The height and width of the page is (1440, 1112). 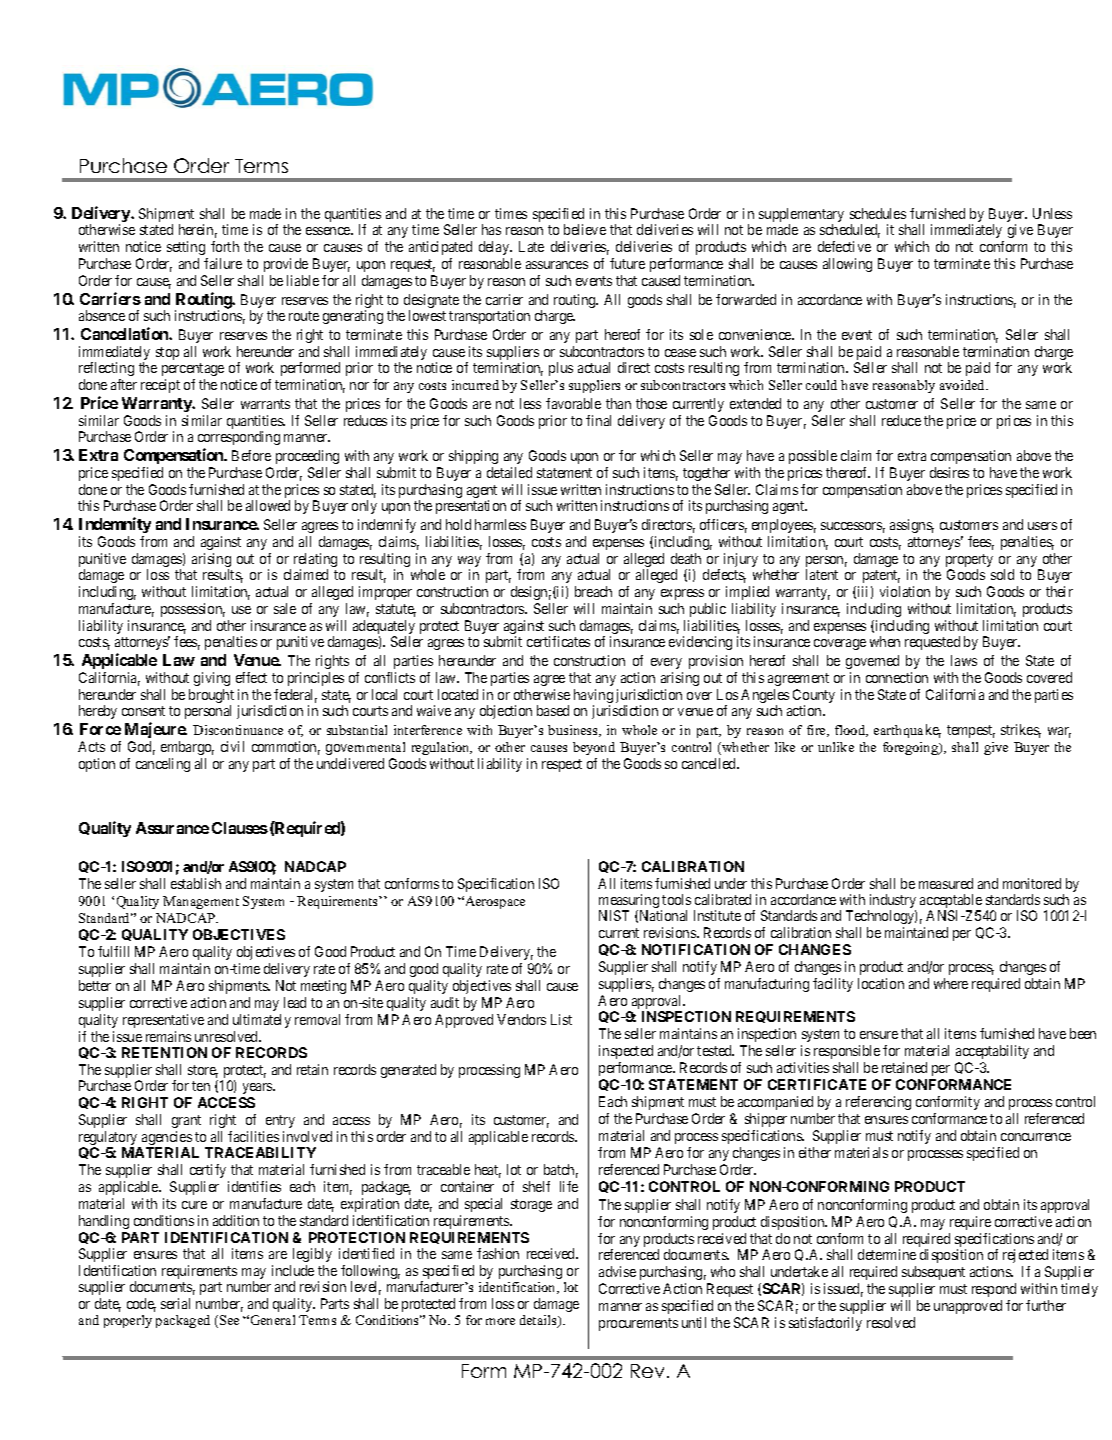 I want to click on schedules, so click(x=878, y=213).
